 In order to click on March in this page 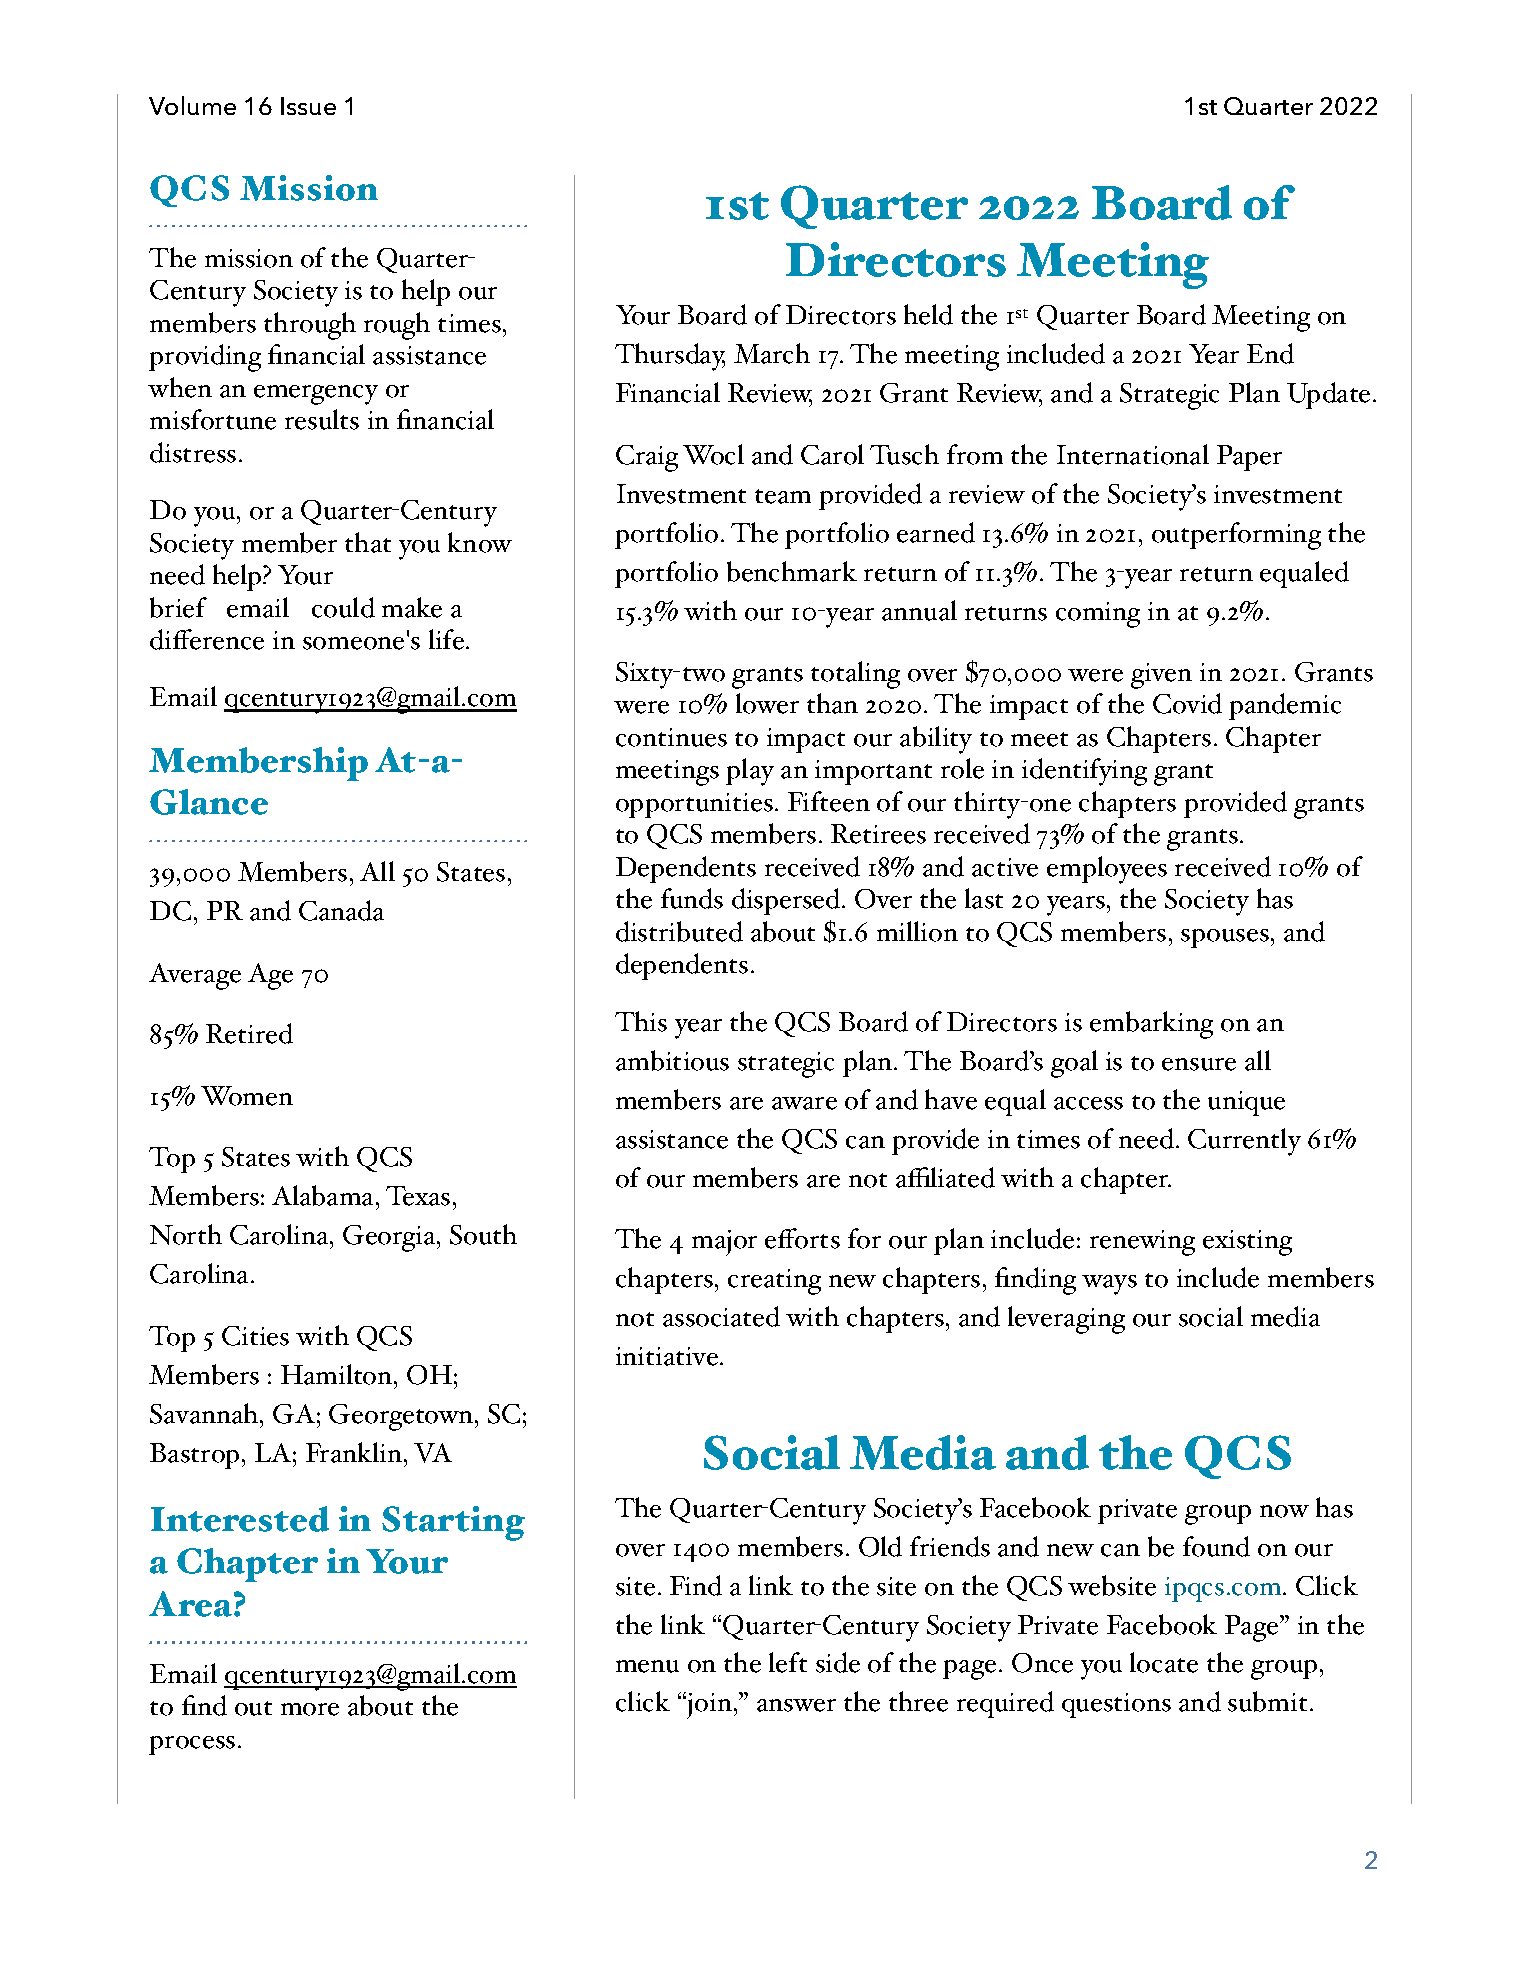, I will do `click(772, 353)`.
